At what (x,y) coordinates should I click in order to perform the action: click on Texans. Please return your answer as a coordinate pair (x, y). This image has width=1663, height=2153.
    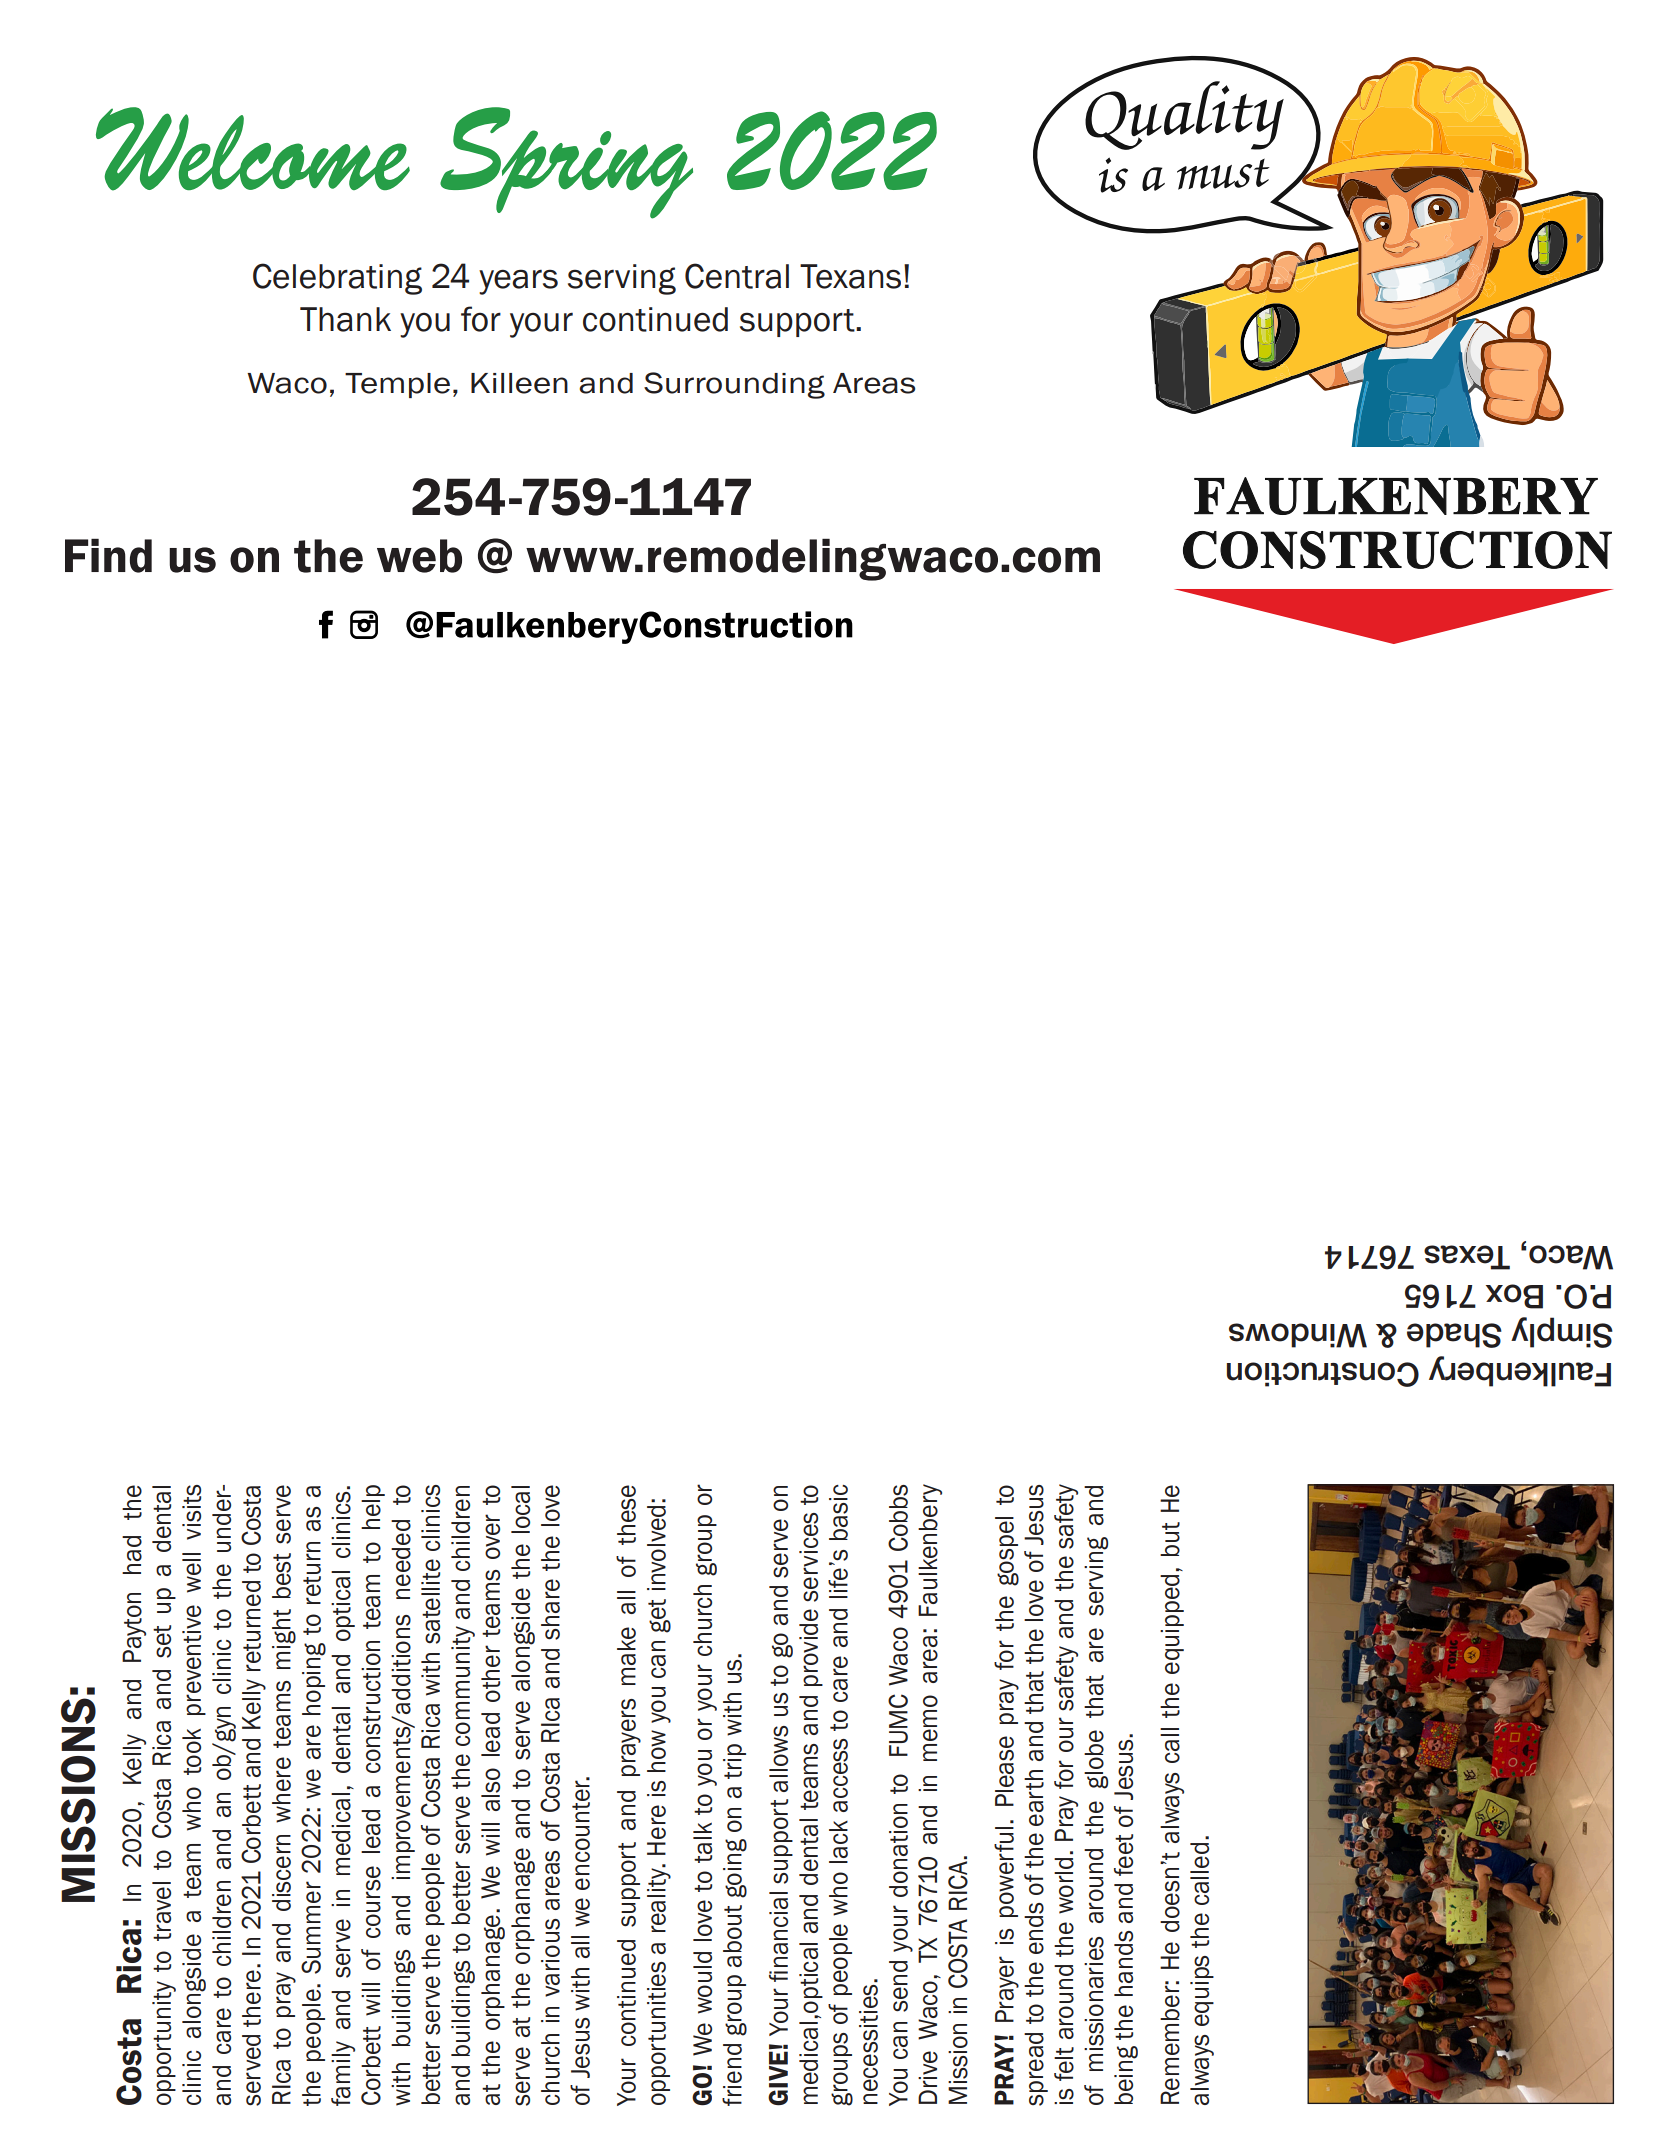
    Looking at the image, I should click on (850, 276).
